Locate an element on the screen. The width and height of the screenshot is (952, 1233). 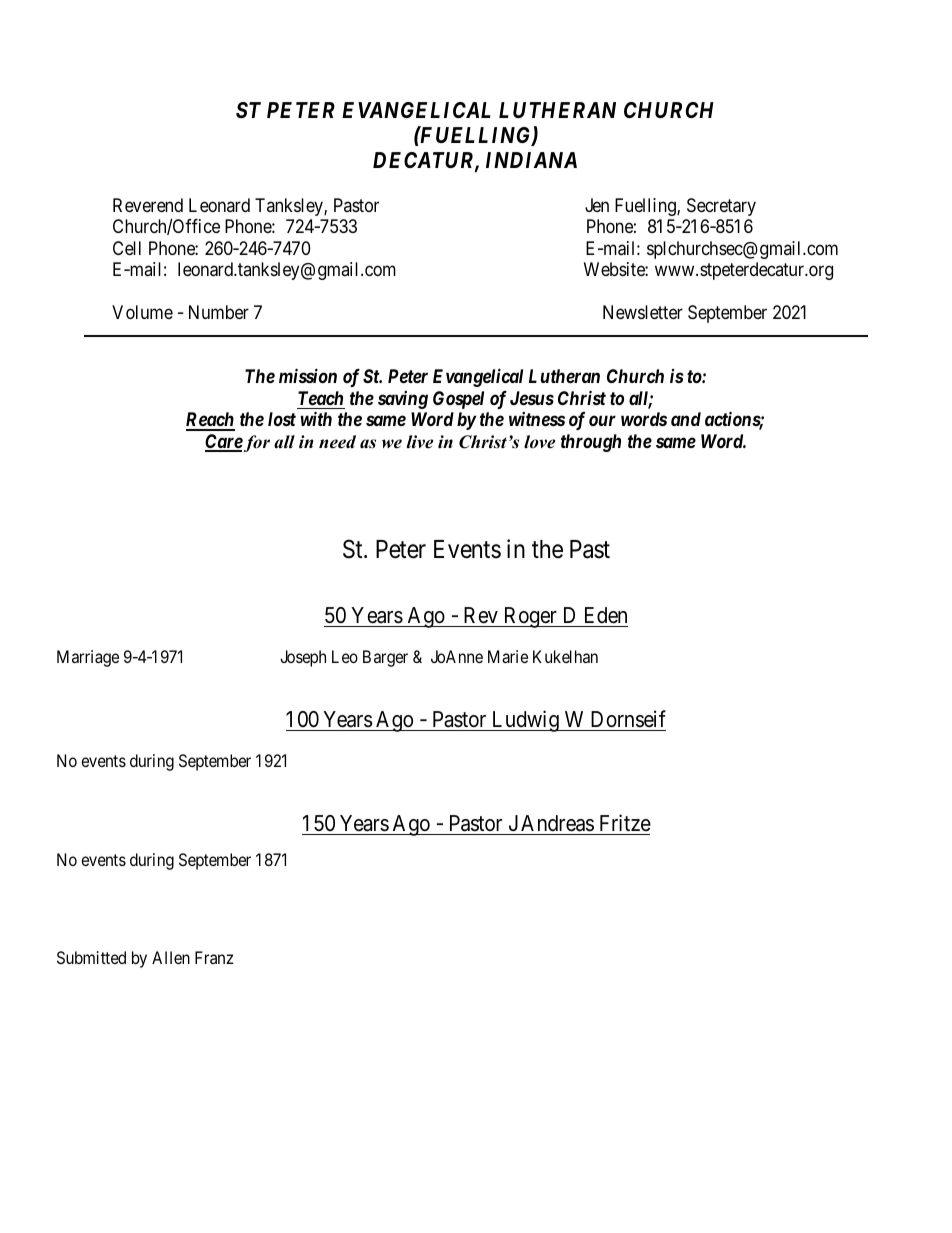
INDIANA is located at coordinates (531, 160).
